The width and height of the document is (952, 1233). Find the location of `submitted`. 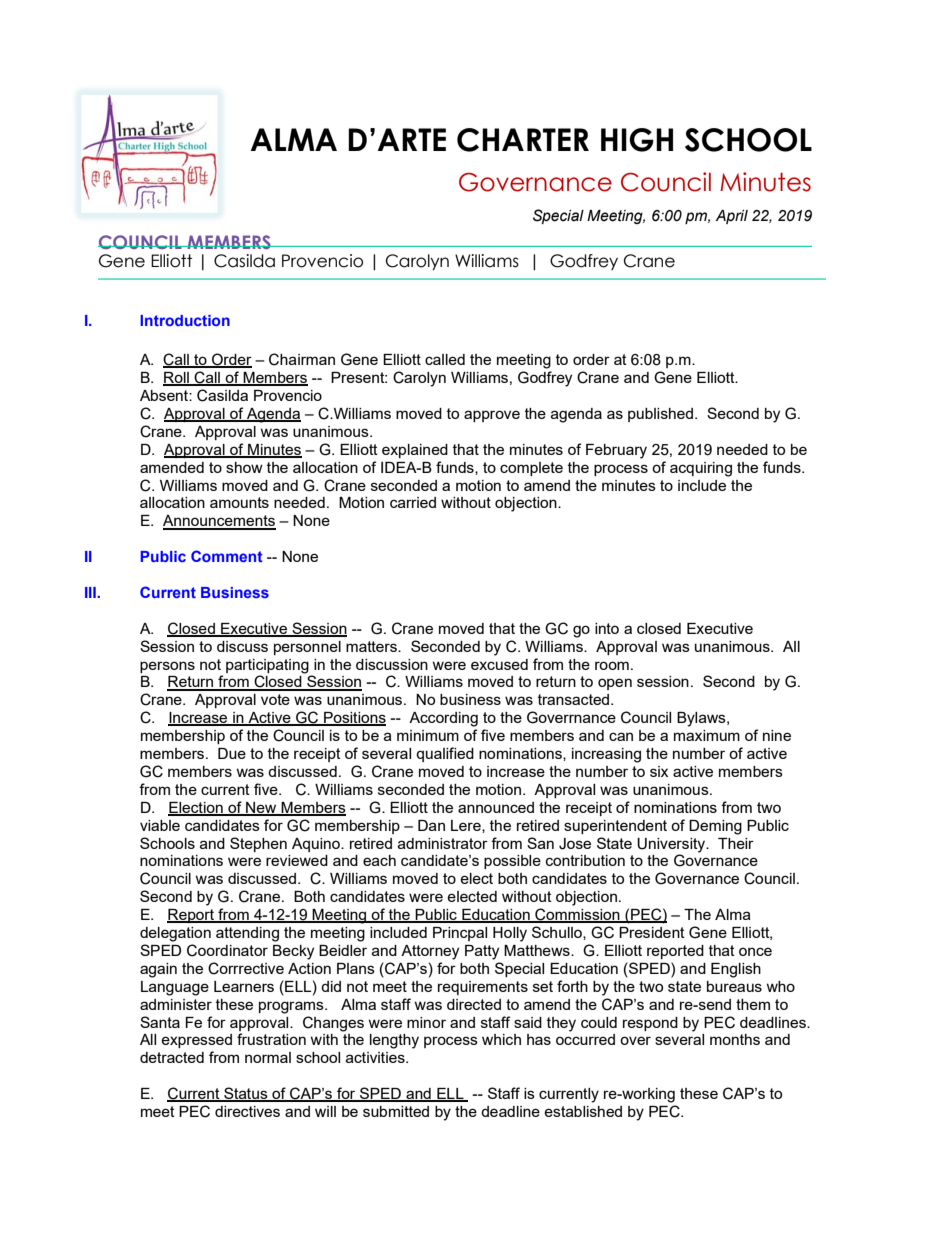

submitted is located at coordinates (396, 1111).
